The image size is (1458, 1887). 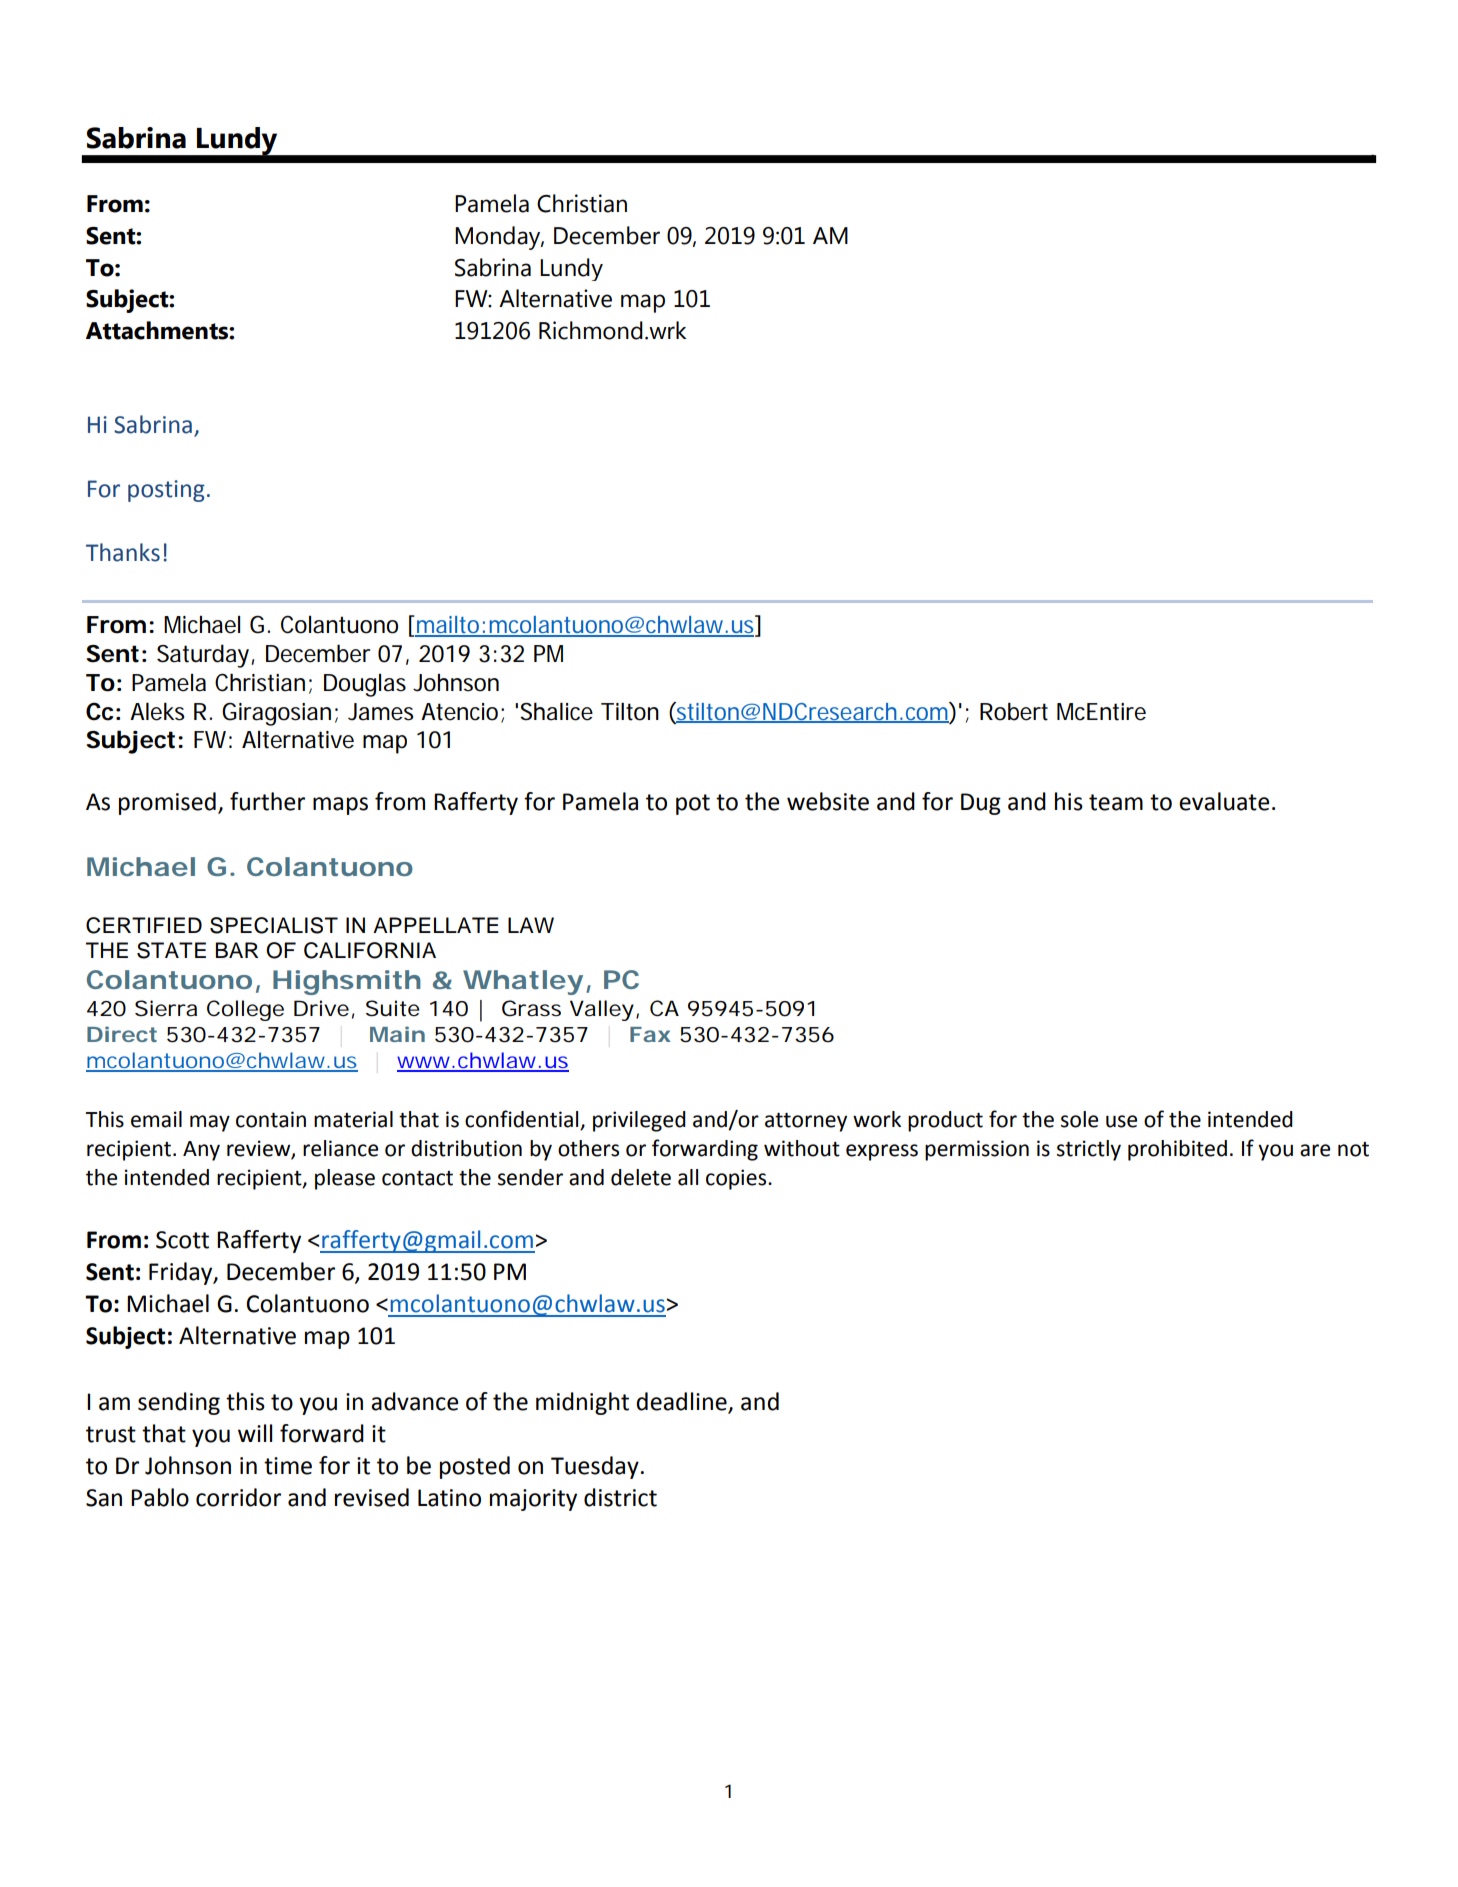 I want to click on Valley, so click(x=602, y=1010).
